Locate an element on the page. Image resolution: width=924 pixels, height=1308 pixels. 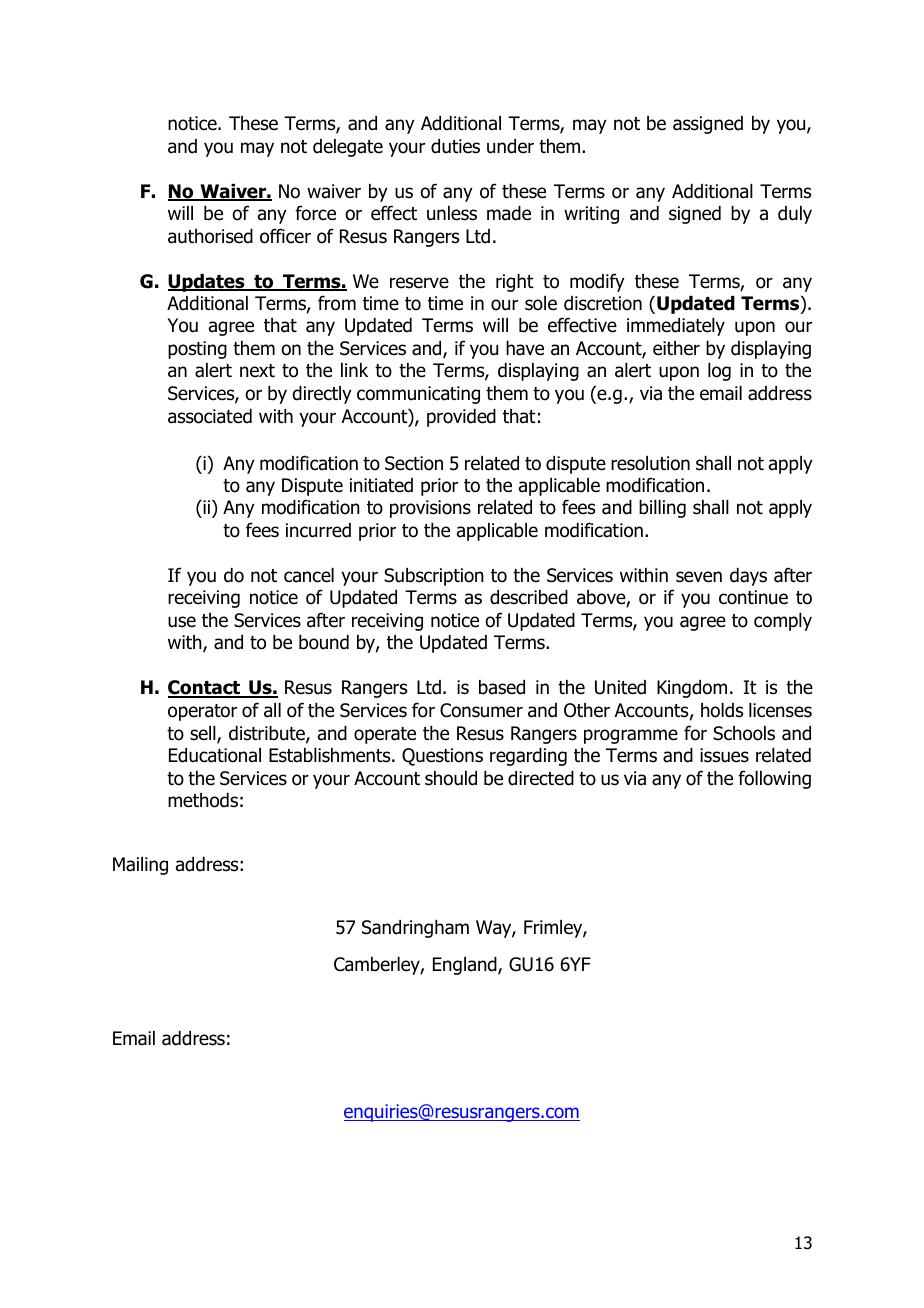
following is located at coordinates (774, 779).
